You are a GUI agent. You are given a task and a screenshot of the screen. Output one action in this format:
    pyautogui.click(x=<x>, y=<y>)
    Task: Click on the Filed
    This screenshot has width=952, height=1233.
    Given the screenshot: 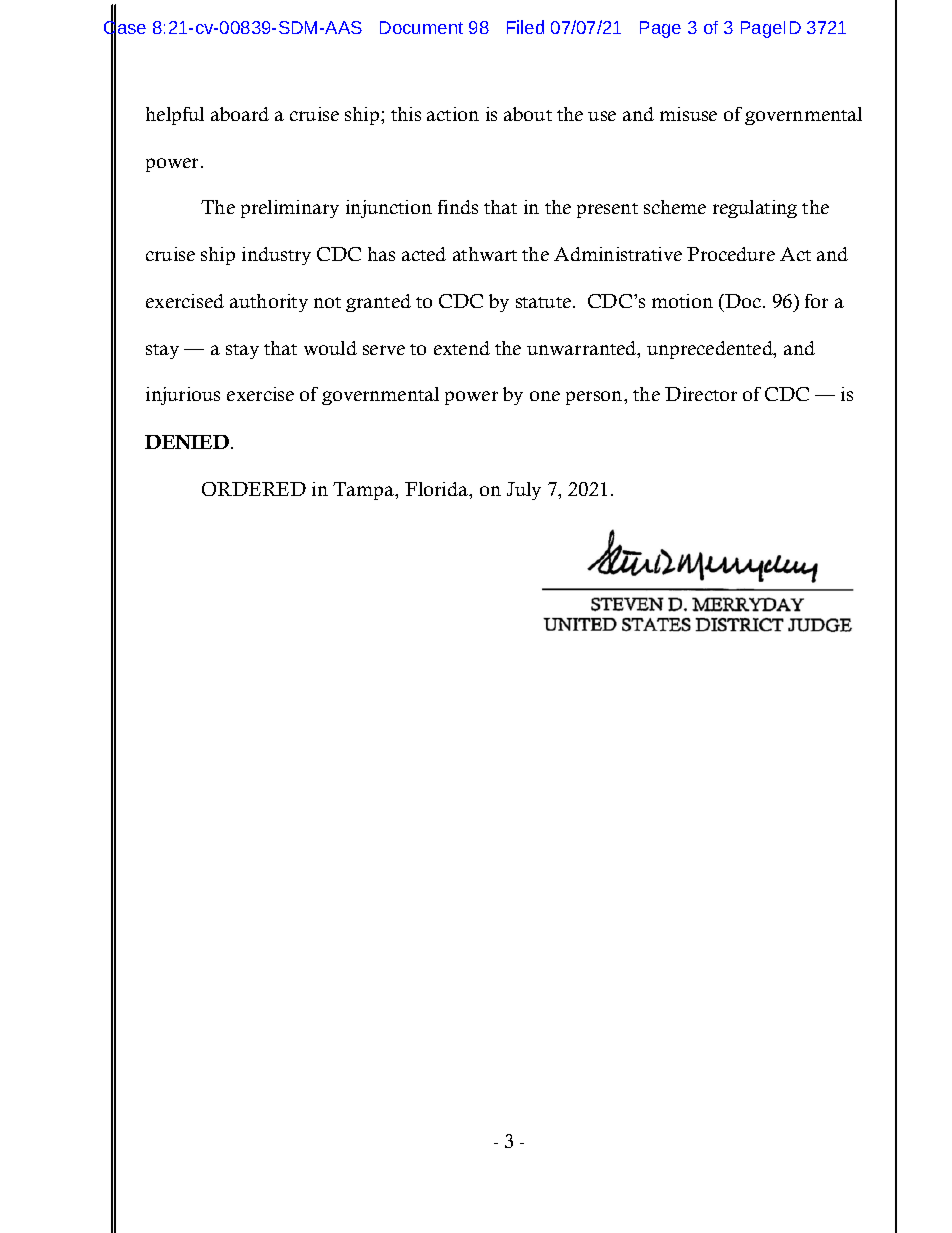 What is the action you would take?
    pyautogui.click(x=525, y=27)
